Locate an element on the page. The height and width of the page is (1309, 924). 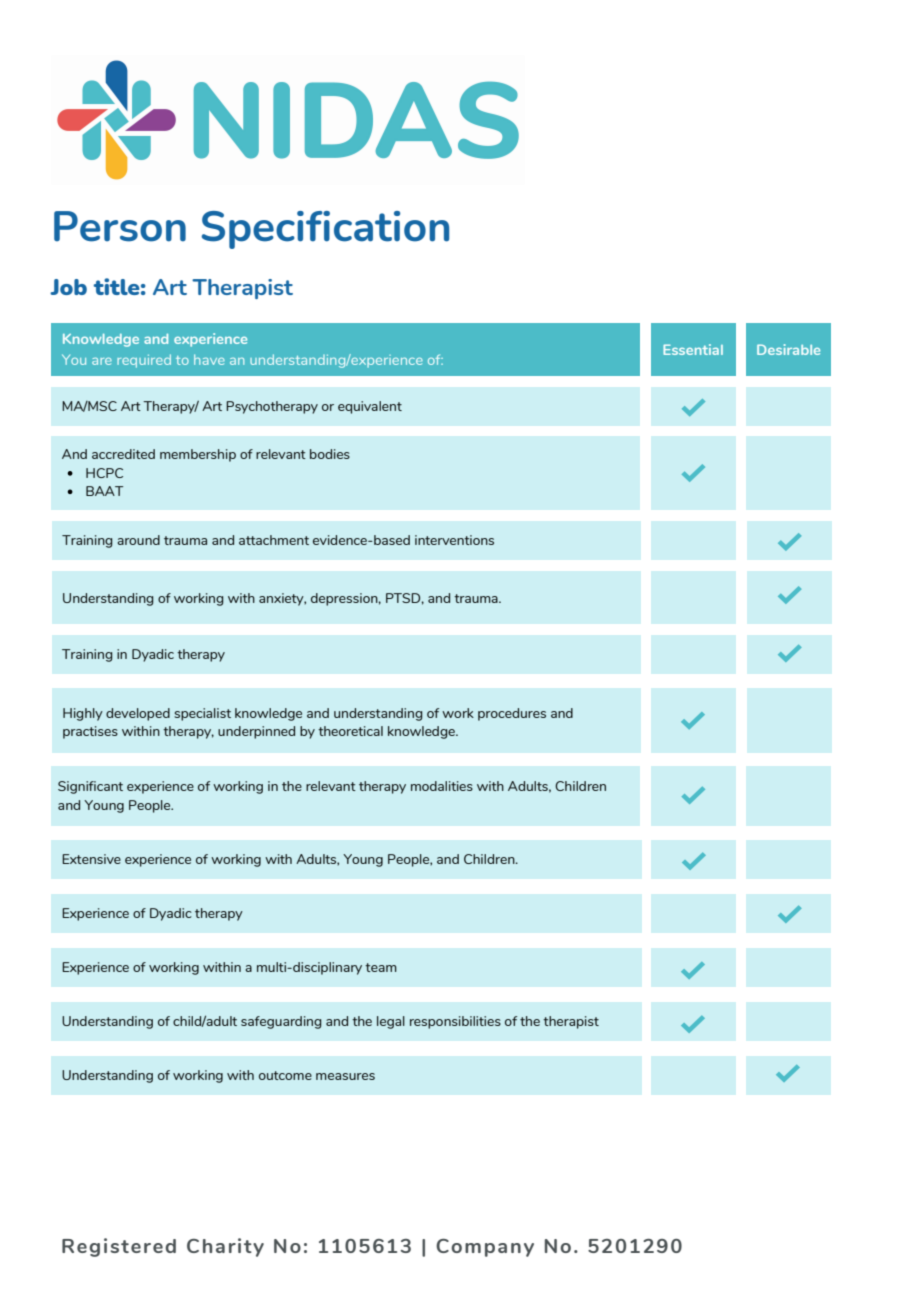
Essential is located at coordinates (693, 349).
